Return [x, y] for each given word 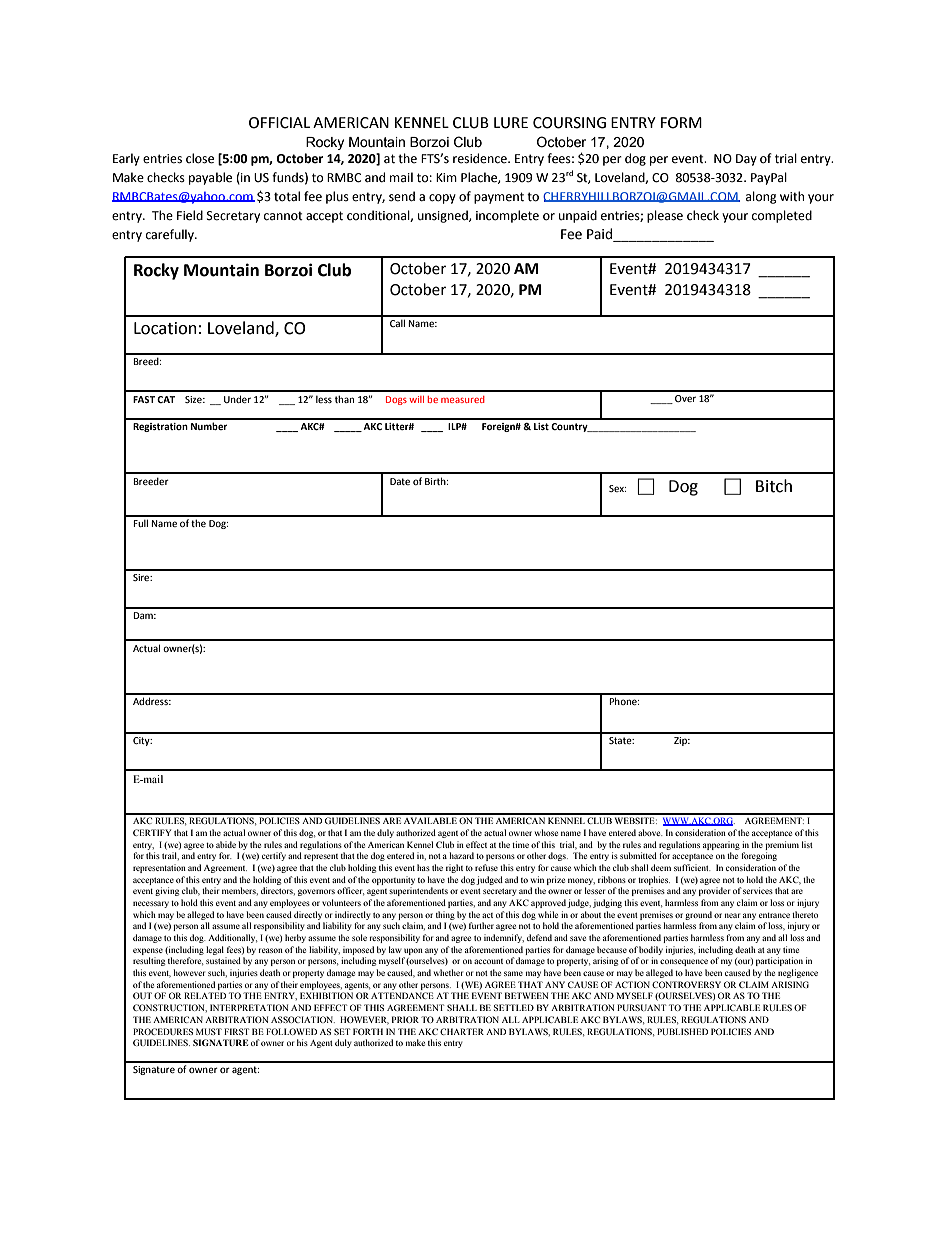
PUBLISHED [682, 1031]
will [416, 399]
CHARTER [462, 1031]
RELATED [205, 995]
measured [463, 399]
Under [237, 399]
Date [400, 481]
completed [782, 216]
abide [226, 844]
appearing [721, 845]
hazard [461, 855]
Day [746, 160]
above [650, 832]
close [200, 158]
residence [481, 158]
